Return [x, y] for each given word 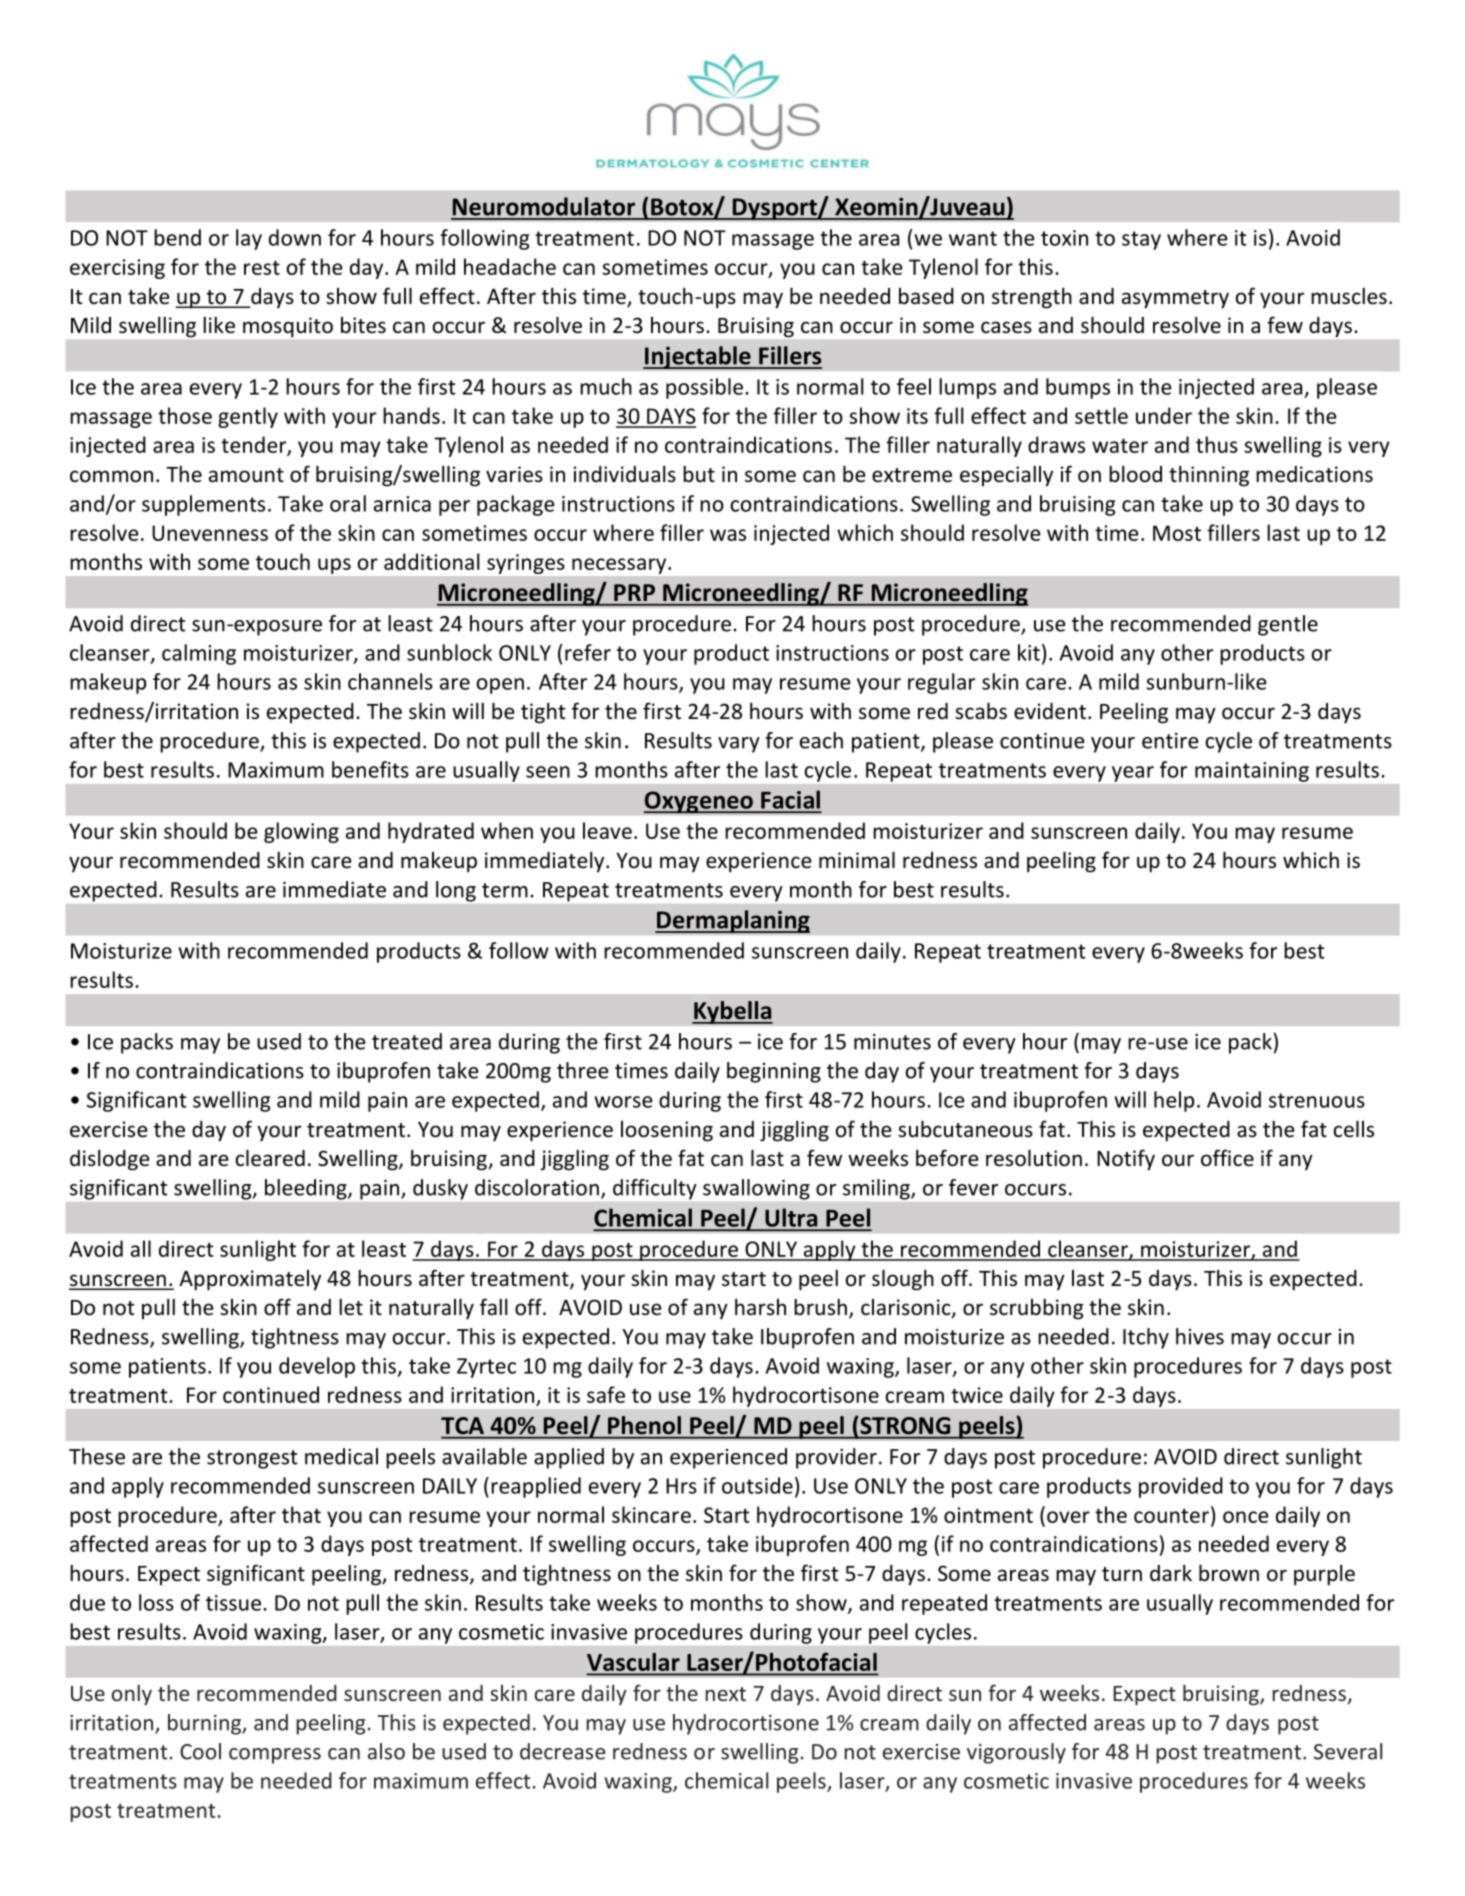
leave [607, 830]
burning [205, 1724]
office [1227, 1157]
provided [1181, 1487]
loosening [667, 1131]
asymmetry [1175, 299]
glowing [301, 832]
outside [757, 1485]
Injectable [698, 357]
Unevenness [210, 533]
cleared [270, 1158]
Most [1177, 533]
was [728, 535]
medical [341, 1456]
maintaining [1252, 772]
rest [262, 268]
